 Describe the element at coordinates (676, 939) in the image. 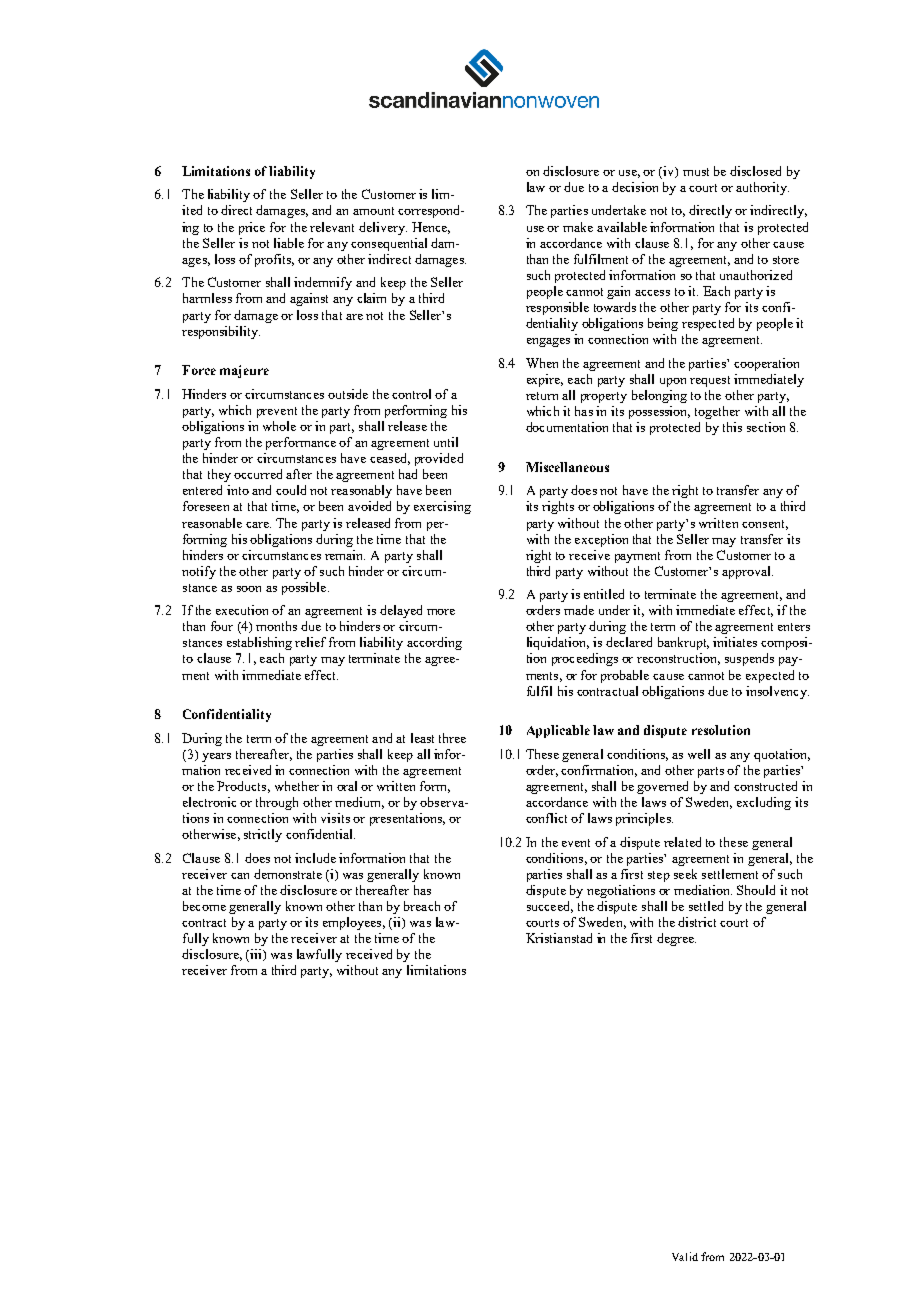

I see `degree` at that location.
